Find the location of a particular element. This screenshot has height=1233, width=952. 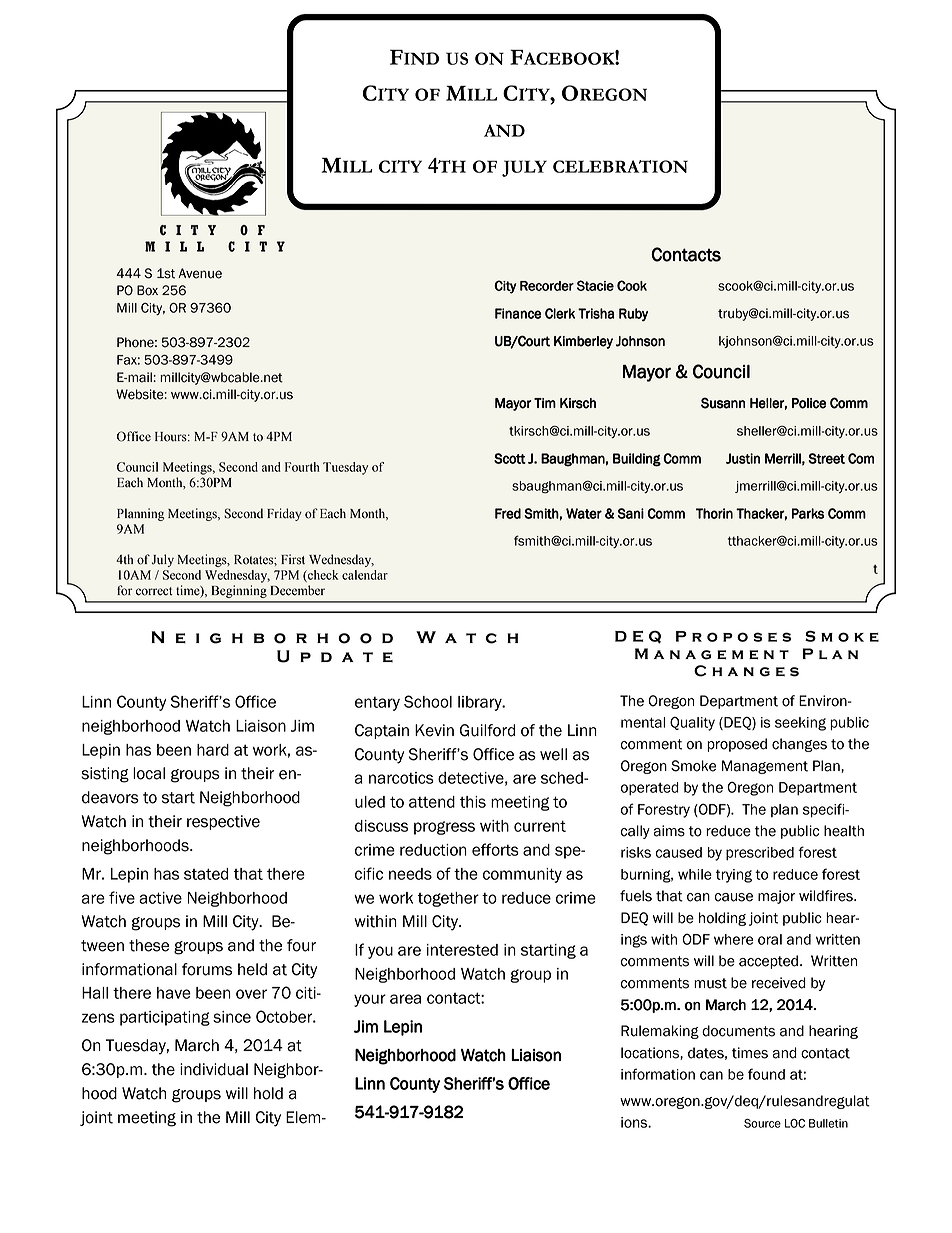

individual is located at coordinates (214, 1069).
